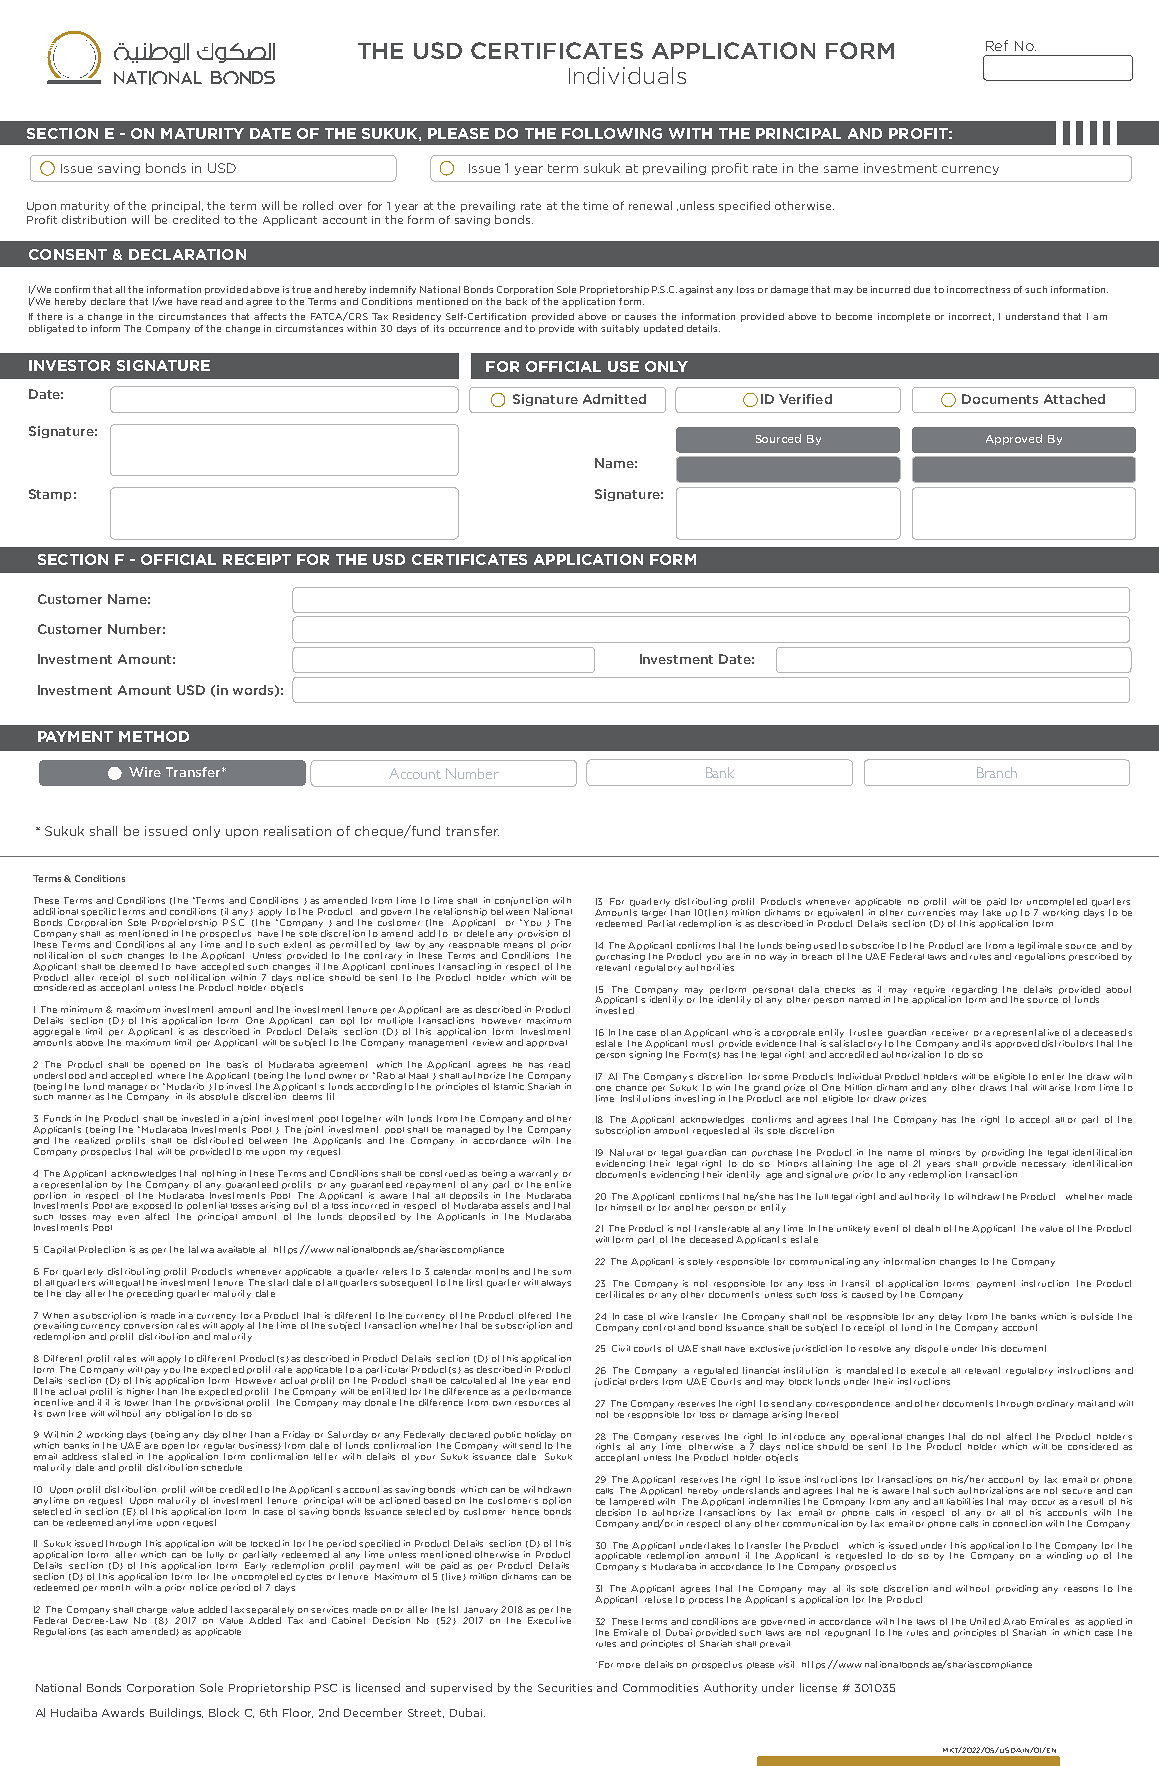  I want to click on Attached, so click(1074, 399).
